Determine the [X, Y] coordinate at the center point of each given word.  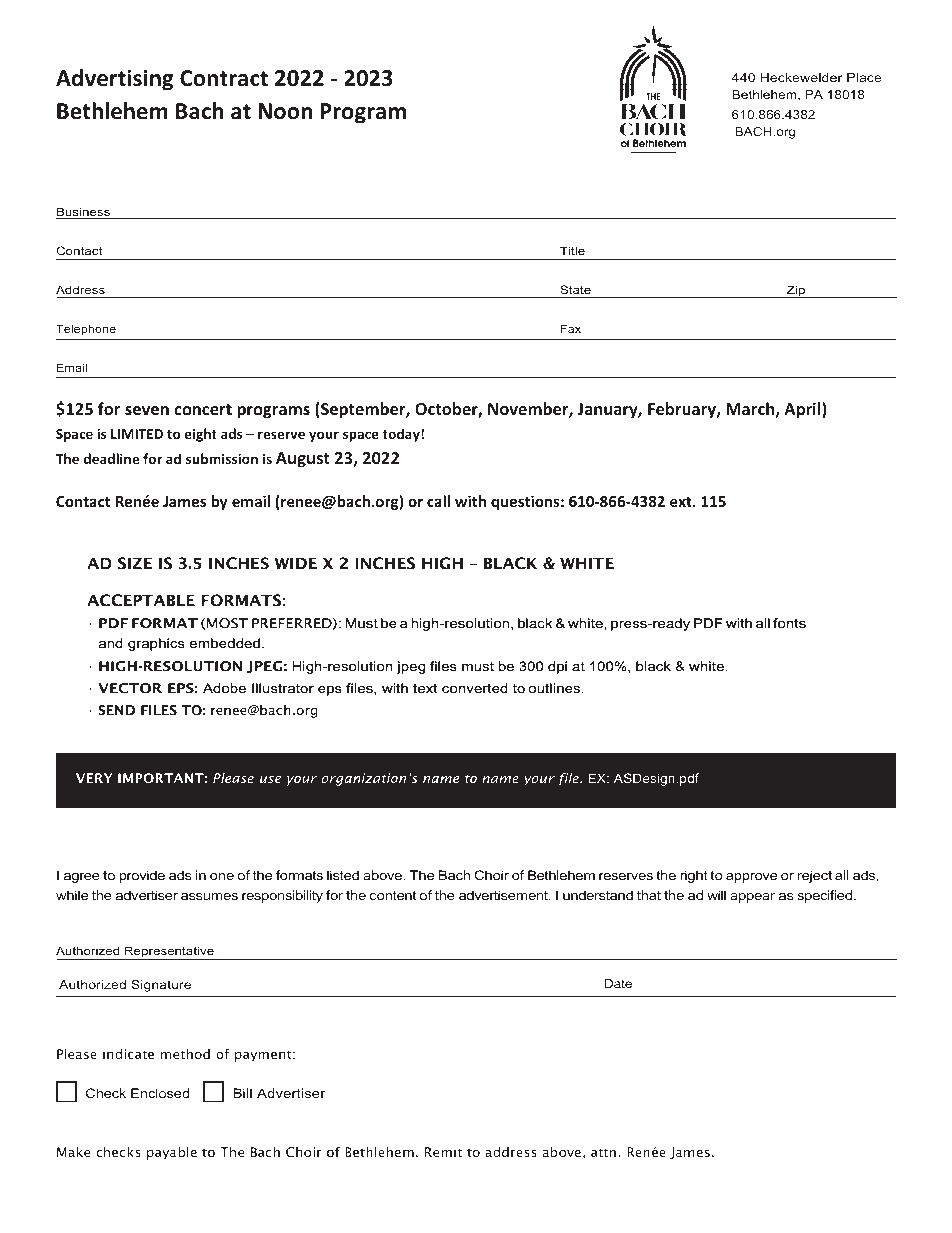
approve [751, 878]
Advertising [115, 80]
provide [142, 876]
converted [474, 688]
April [803, 410]
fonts [789, 623]
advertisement [505, 895]
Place [864, 77]
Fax [571, 328]
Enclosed [160, 1093]
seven [147, 410]
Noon [285, 111]
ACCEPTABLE [141, 600]
